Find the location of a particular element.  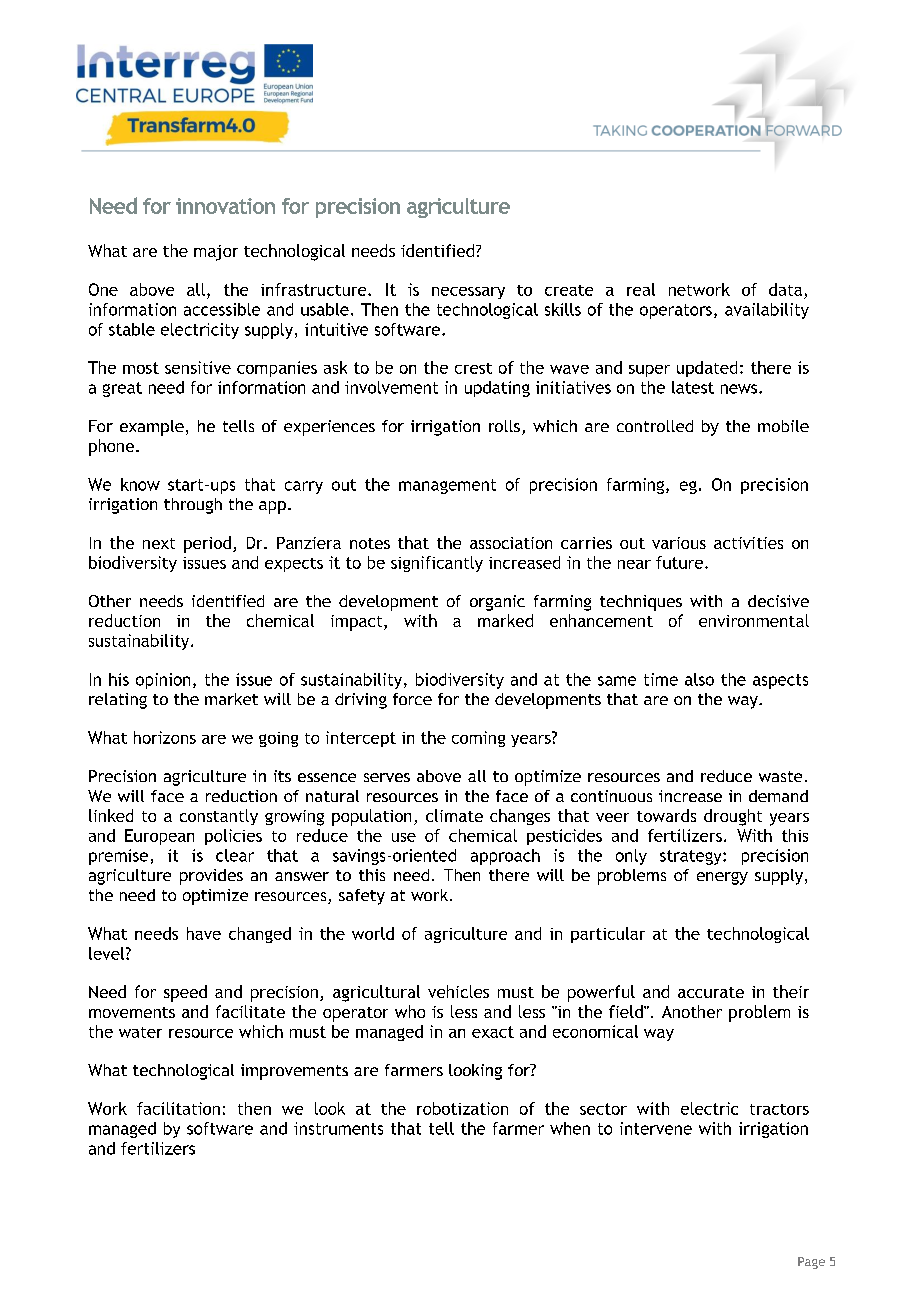

market is located at coordinates (231, 699).
